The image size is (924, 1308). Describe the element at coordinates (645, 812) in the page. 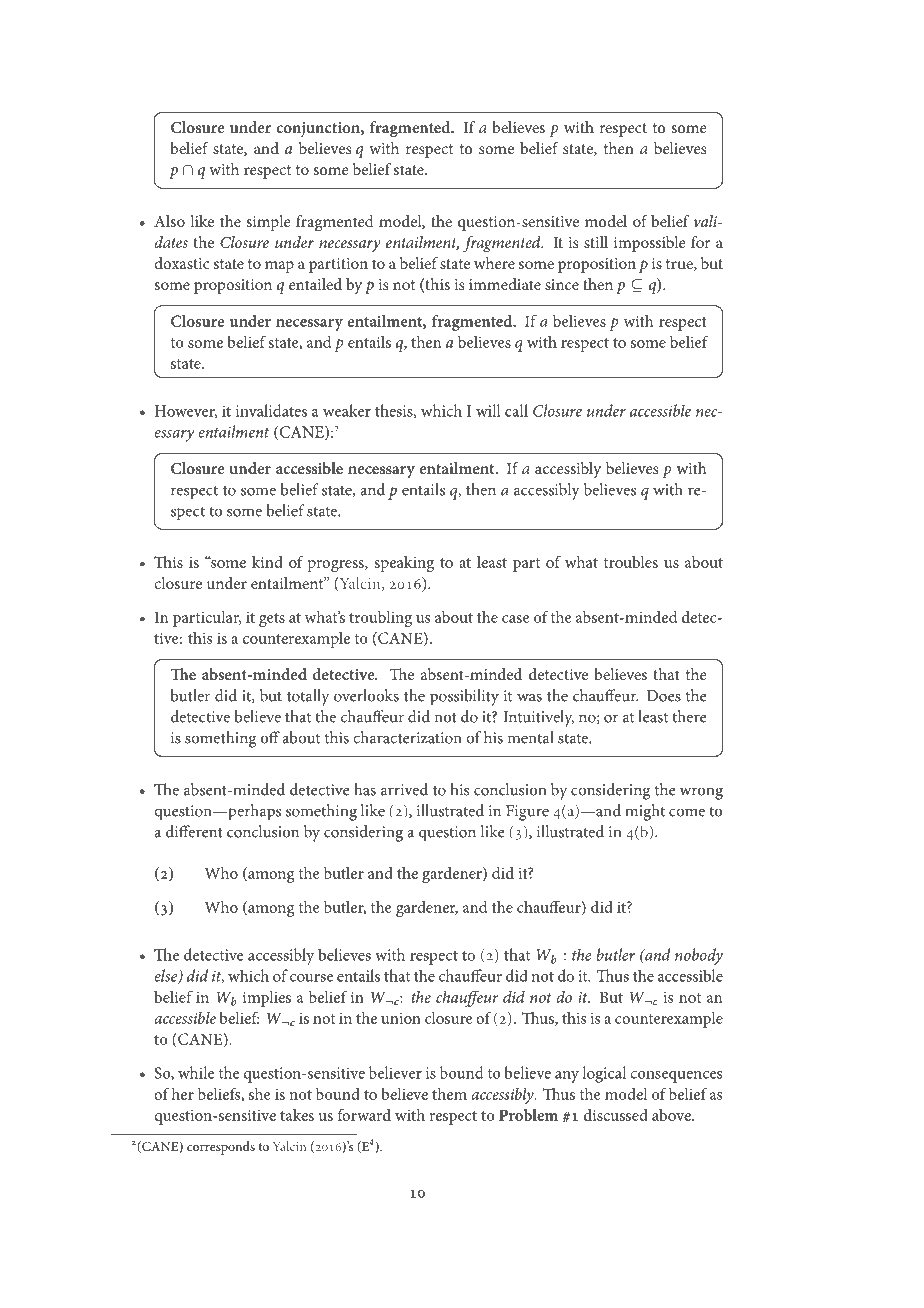

I see `might` at that location.
